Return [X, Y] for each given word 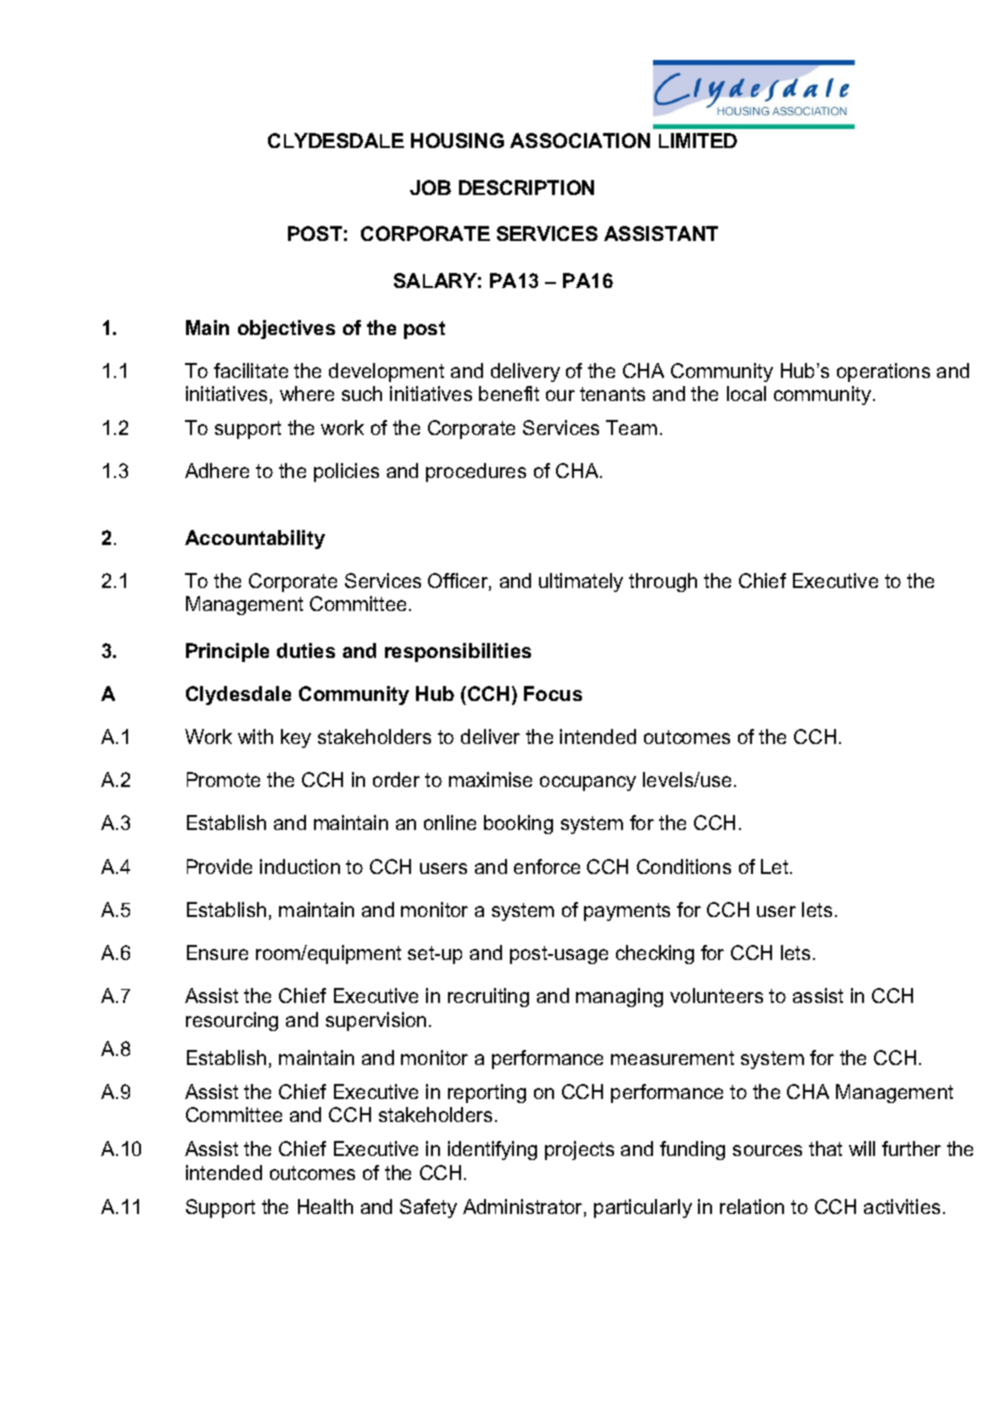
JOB [430, 187]
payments [627, 912]
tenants [612, 394]
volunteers [716, 995]
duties [306, 650]
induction [300, 866]
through [663, 582]
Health [325, 1206]
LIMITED [698, 140]
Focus [553, 693]
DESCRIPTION [526, 187]
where [307, 393]
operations [883, 372]
